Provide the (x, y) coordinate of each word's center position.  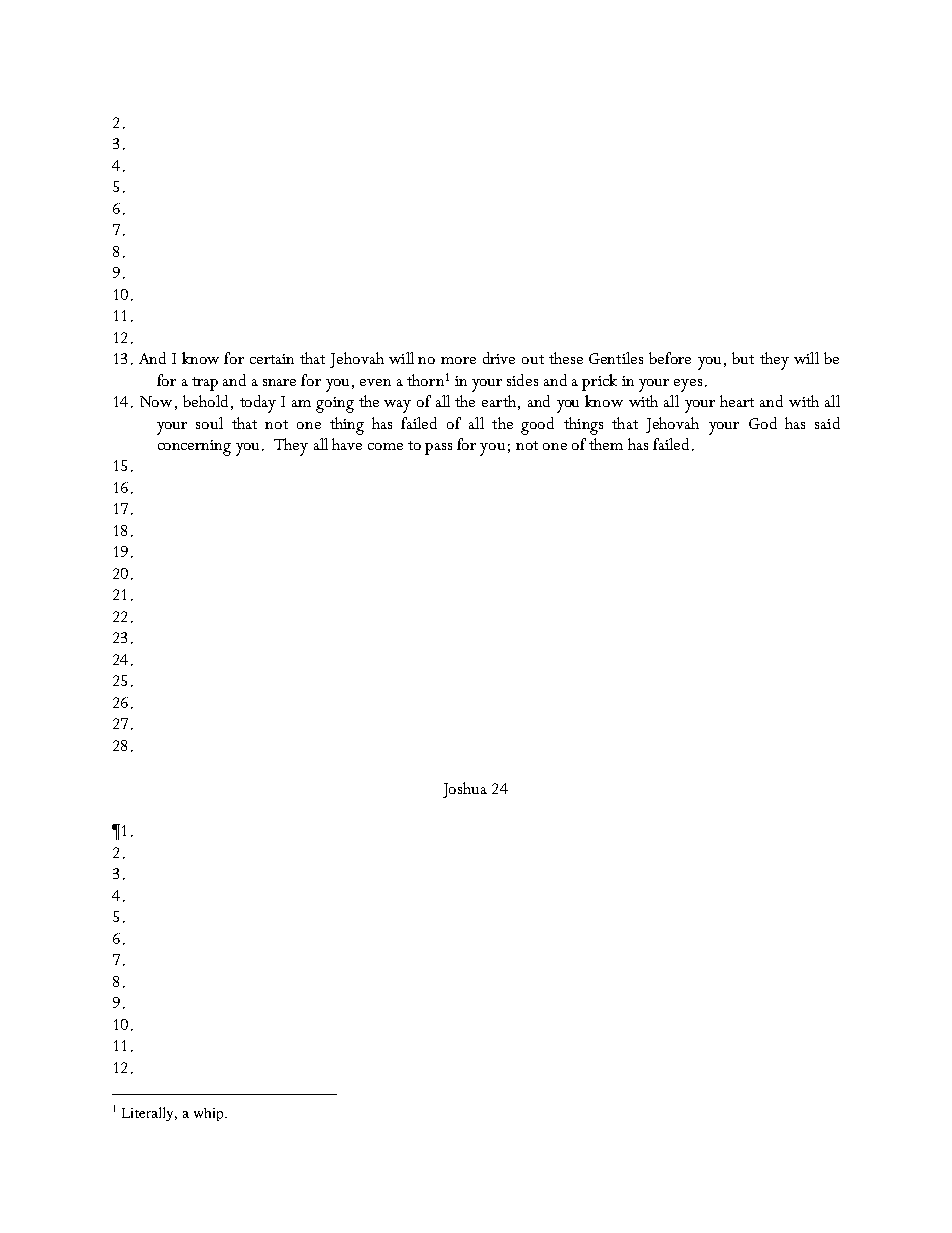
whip (210, 1114)
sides (522, 380)
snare (279, 382)
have (347, 444)
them (606, 444)
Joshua (465, 790)
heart (737, 401)
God (763, 423)
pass (438, 449)
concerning (194, 448)
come (385, 446)
